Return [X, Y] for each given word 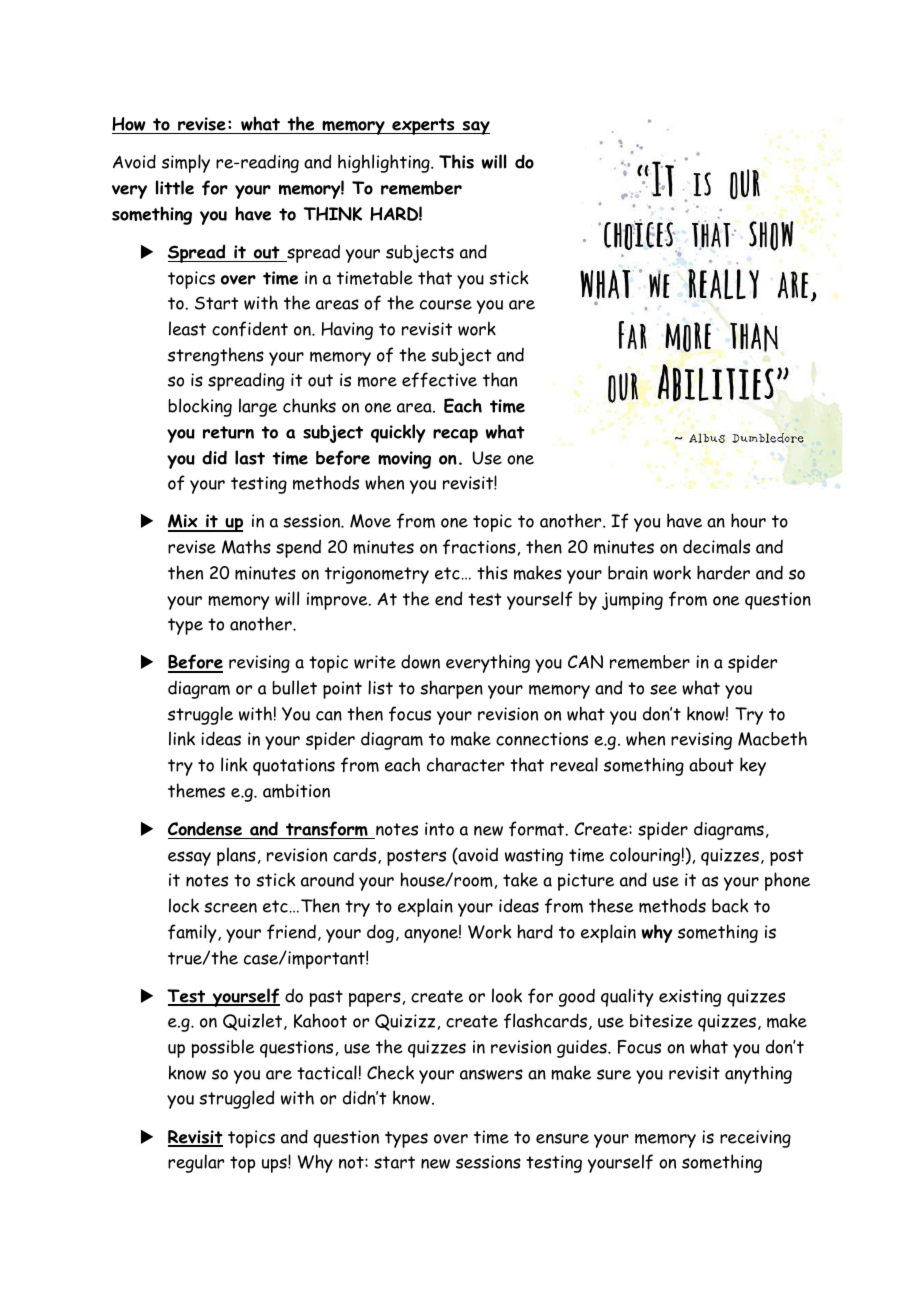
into [439, 829]
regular [196, 1163]
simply [186, 163]
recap [455, 436]
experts [423, 126]
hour [748, 520]
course [446, 304]
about [711, 765]
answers [491, 1074]
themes [196, 790]
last [250, 457]
